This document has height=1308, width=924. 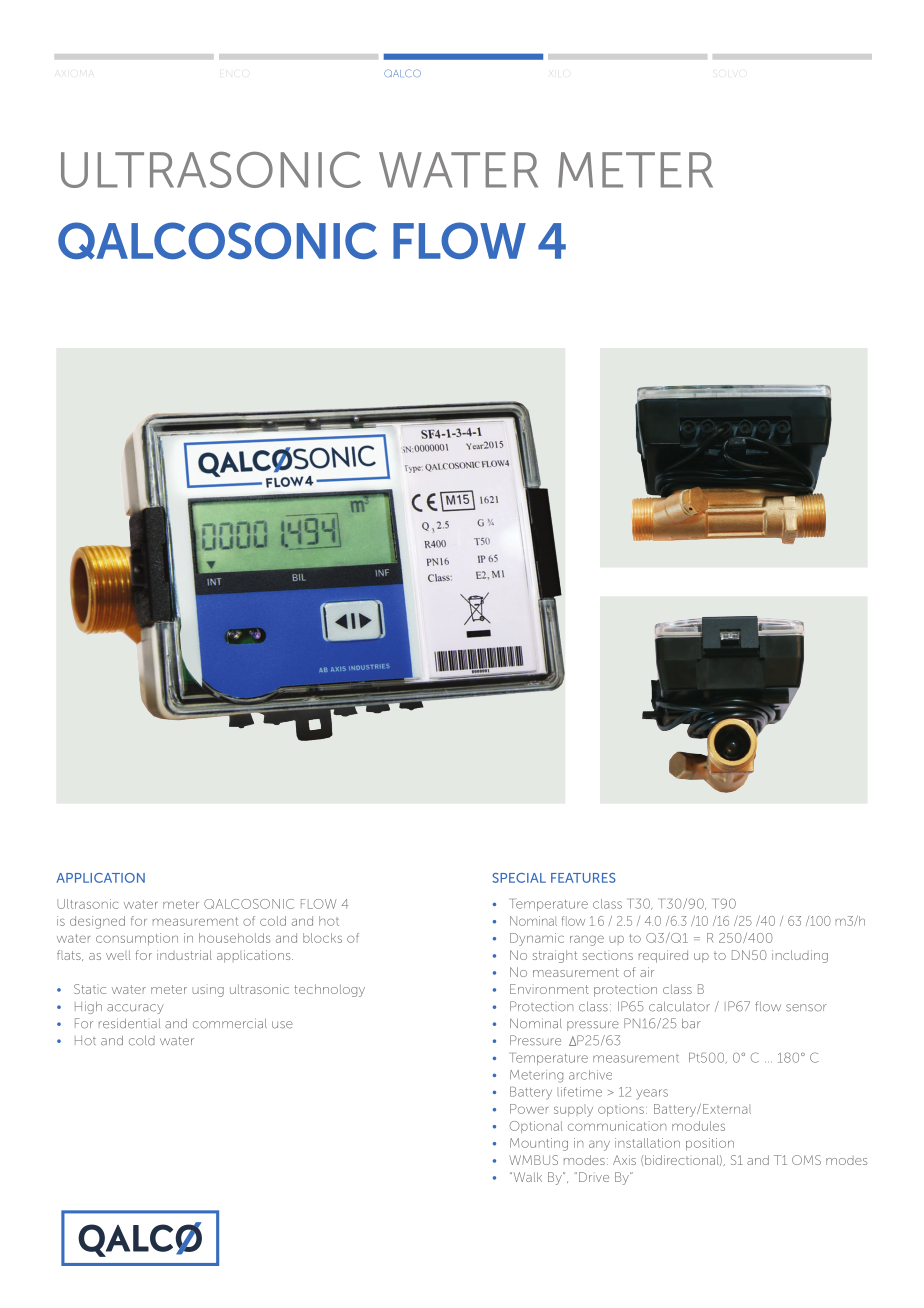 I want to click on designed, so click(x=97, y=922).
